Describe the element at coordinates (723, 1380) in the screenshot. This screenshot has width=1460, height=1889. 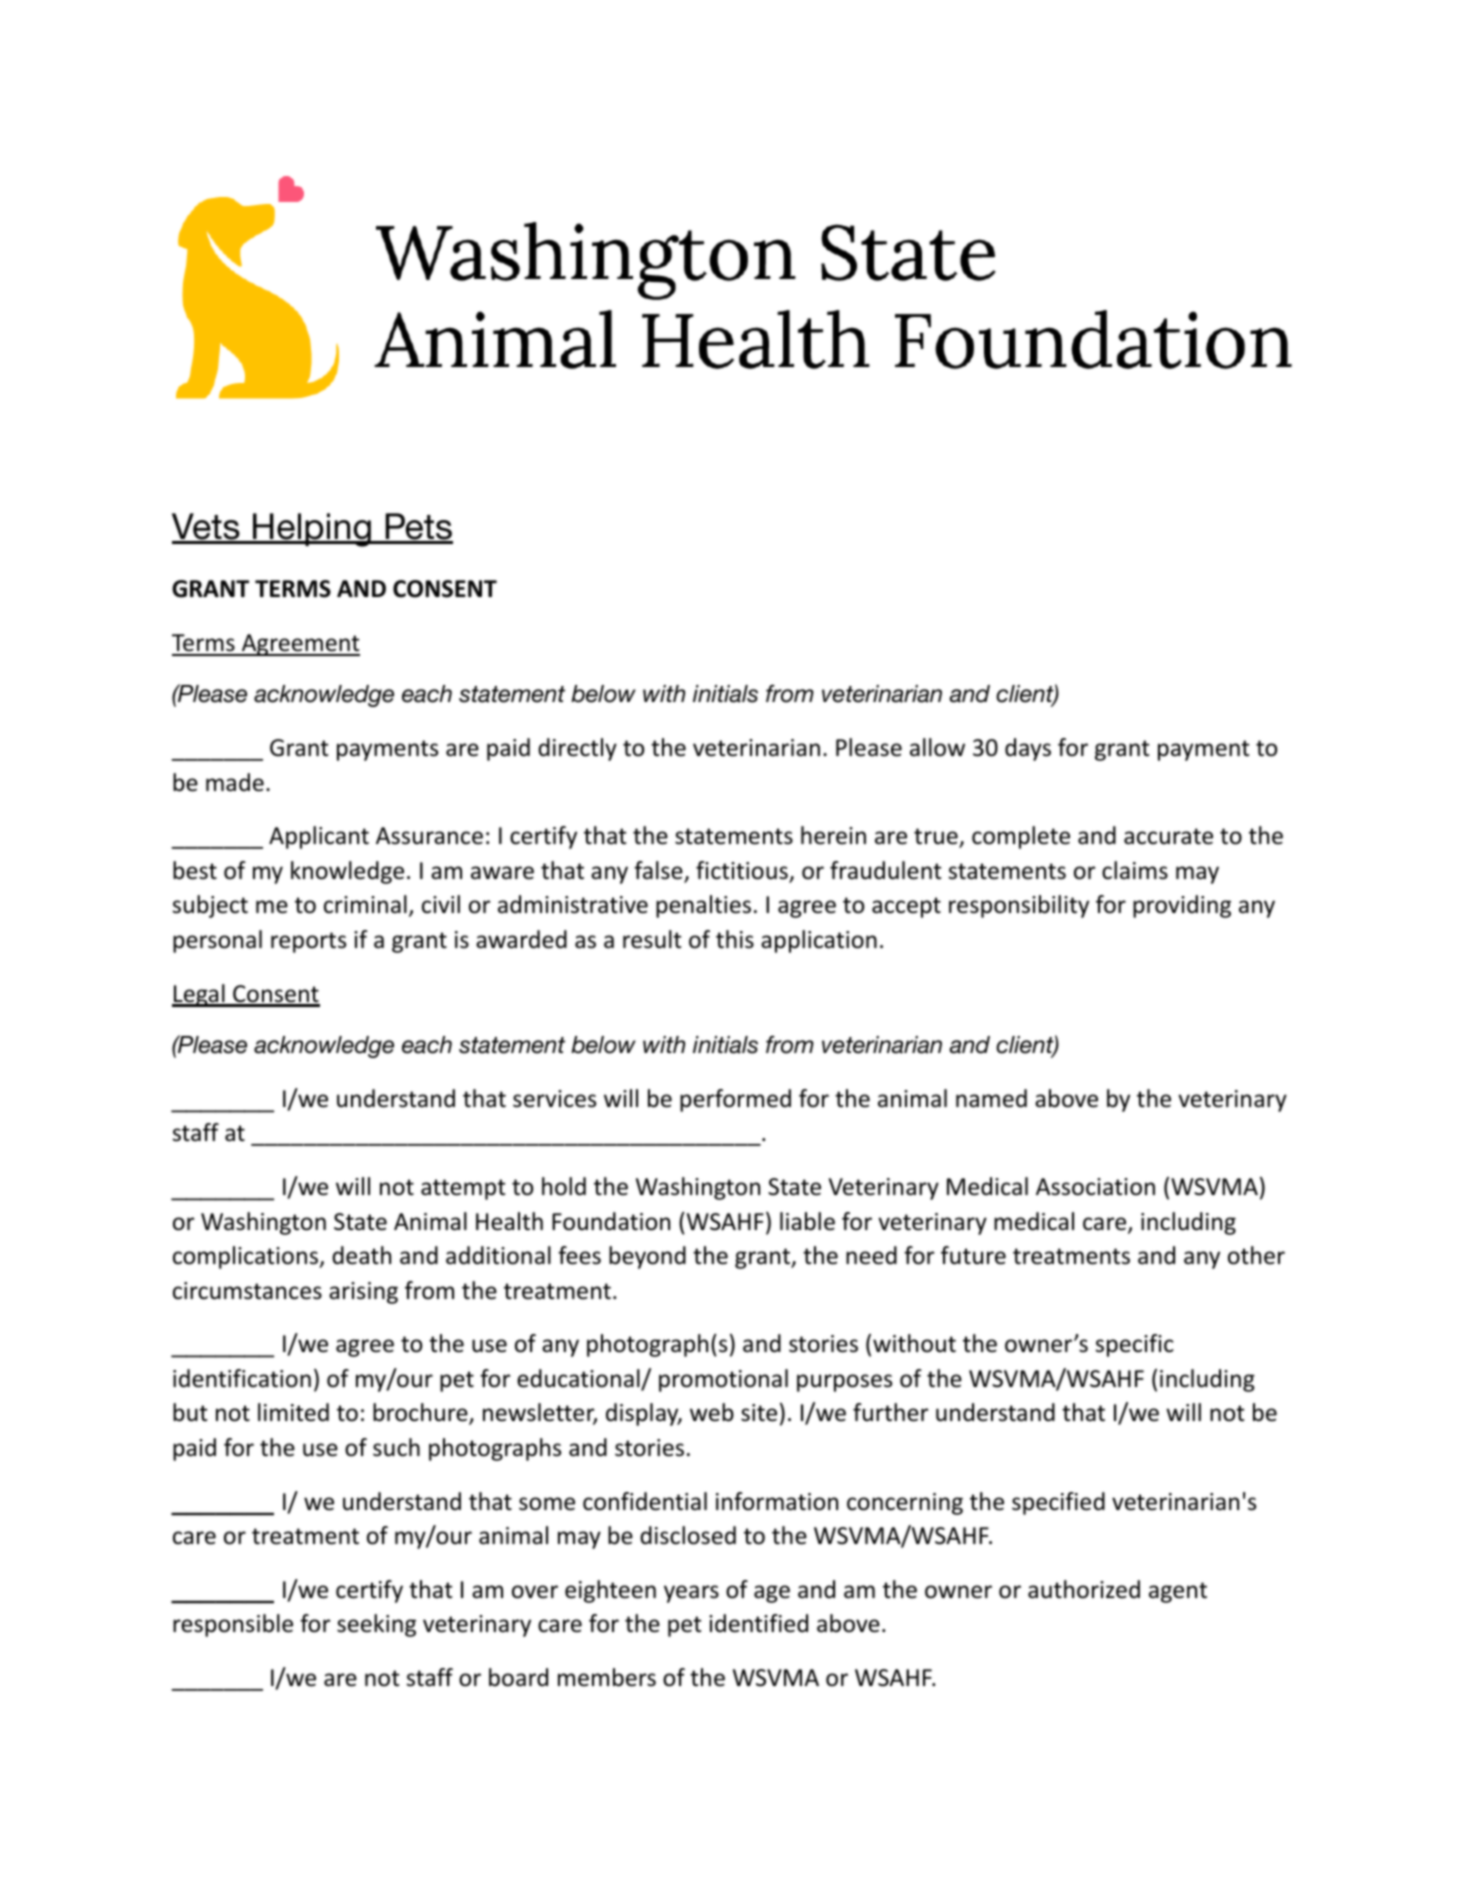
I see `promotional` at that location.
